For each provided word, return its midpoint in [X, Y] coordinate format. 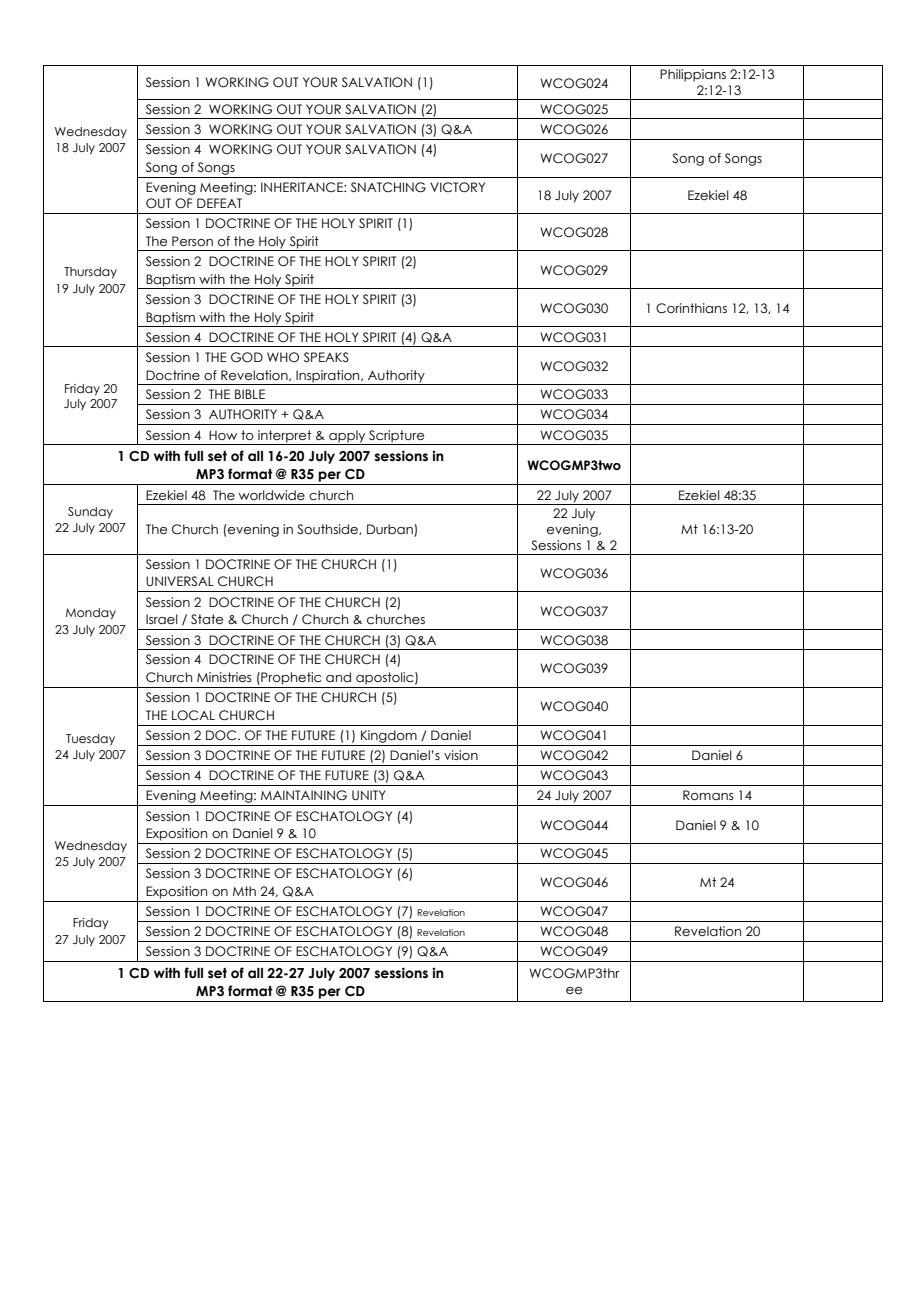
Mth [244, 891]
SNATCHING [388, 187]
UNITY [369, 795]
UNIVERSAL [180, 581]
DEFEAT [219, 203]
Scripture [397, 437]
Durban [391, 530]
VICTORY [457, 187]
